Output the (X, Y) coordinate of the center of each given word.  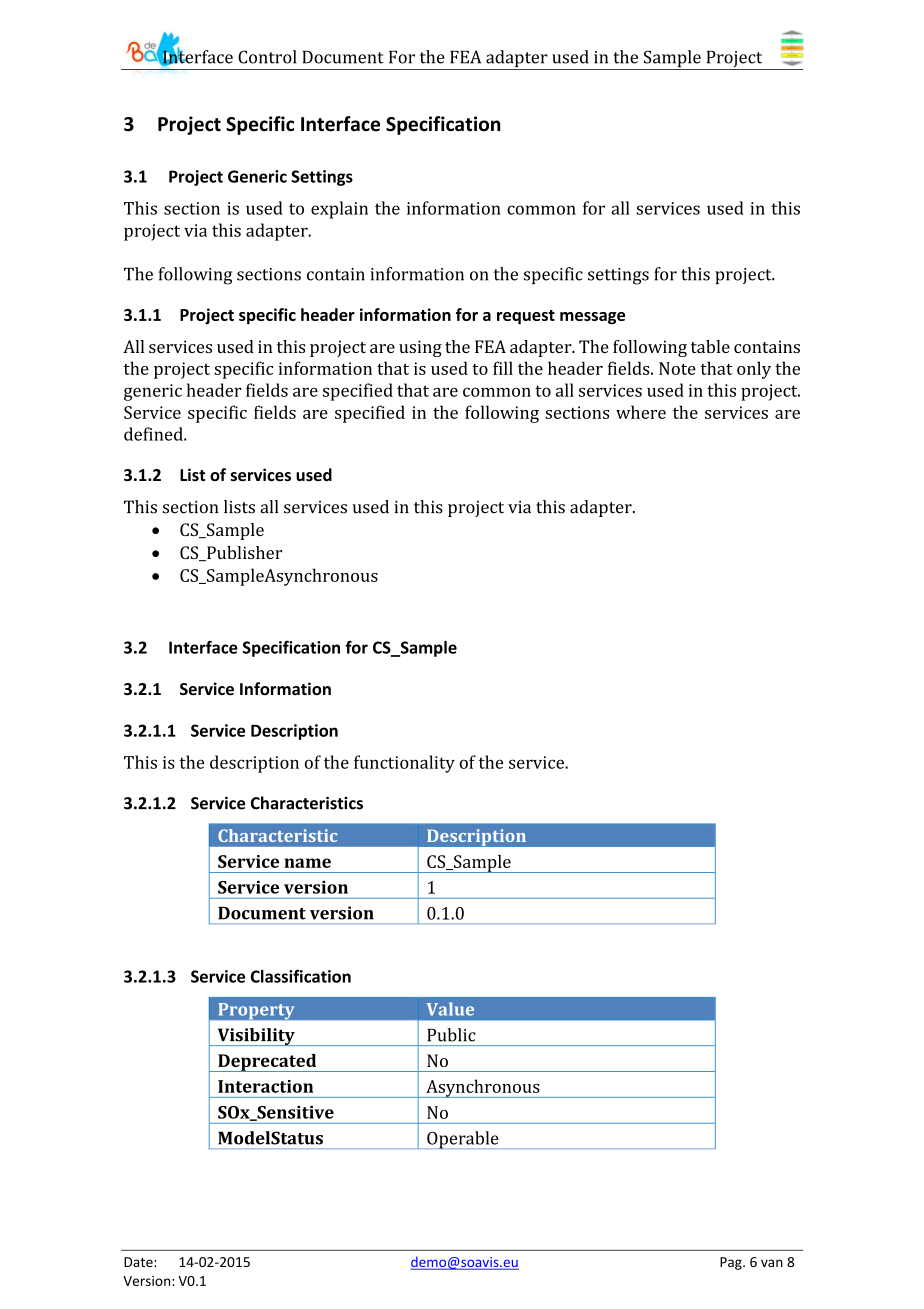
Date (139, 1262)
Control (267, 57)
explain (339, 210)
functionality (404, 764)
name (307, 863)
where (641, 412)
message (592, 318)
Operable (463, 1140)
